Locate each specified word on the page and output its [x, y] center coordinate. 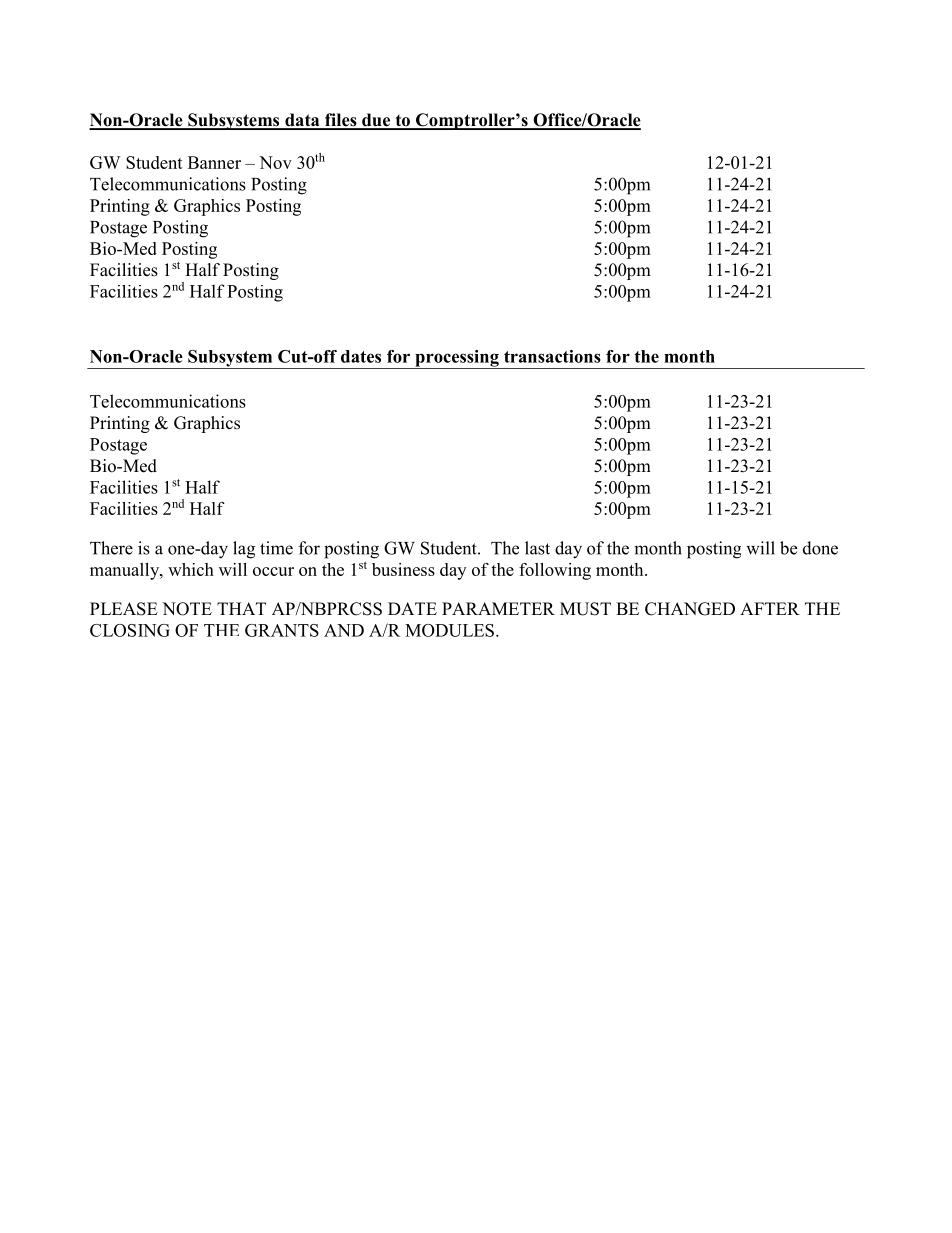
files [341, 121]
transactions [552, 356]
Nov [275, 162]
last [537, 548]
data [302, 121]
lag [244, 550]
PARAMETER [498, 608]
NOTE [187, 609]
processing [457, 359]
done [820, 548]
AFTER [770, 608]
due [376, 121]
